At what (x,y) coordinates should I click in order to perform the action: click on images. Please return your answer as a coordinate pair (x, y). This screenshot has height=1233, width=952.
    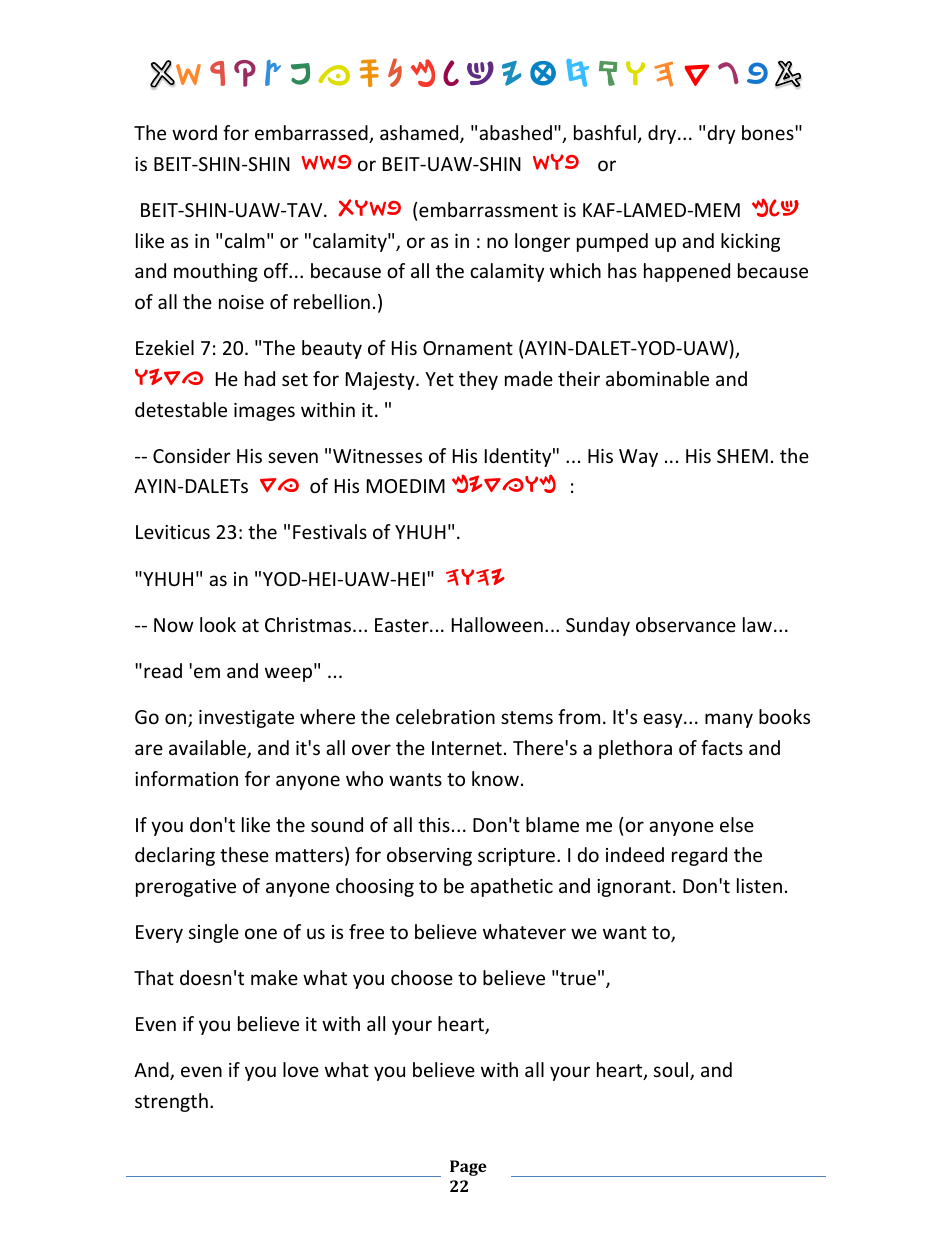
    Looking at the image, I should click on (264, 412).
